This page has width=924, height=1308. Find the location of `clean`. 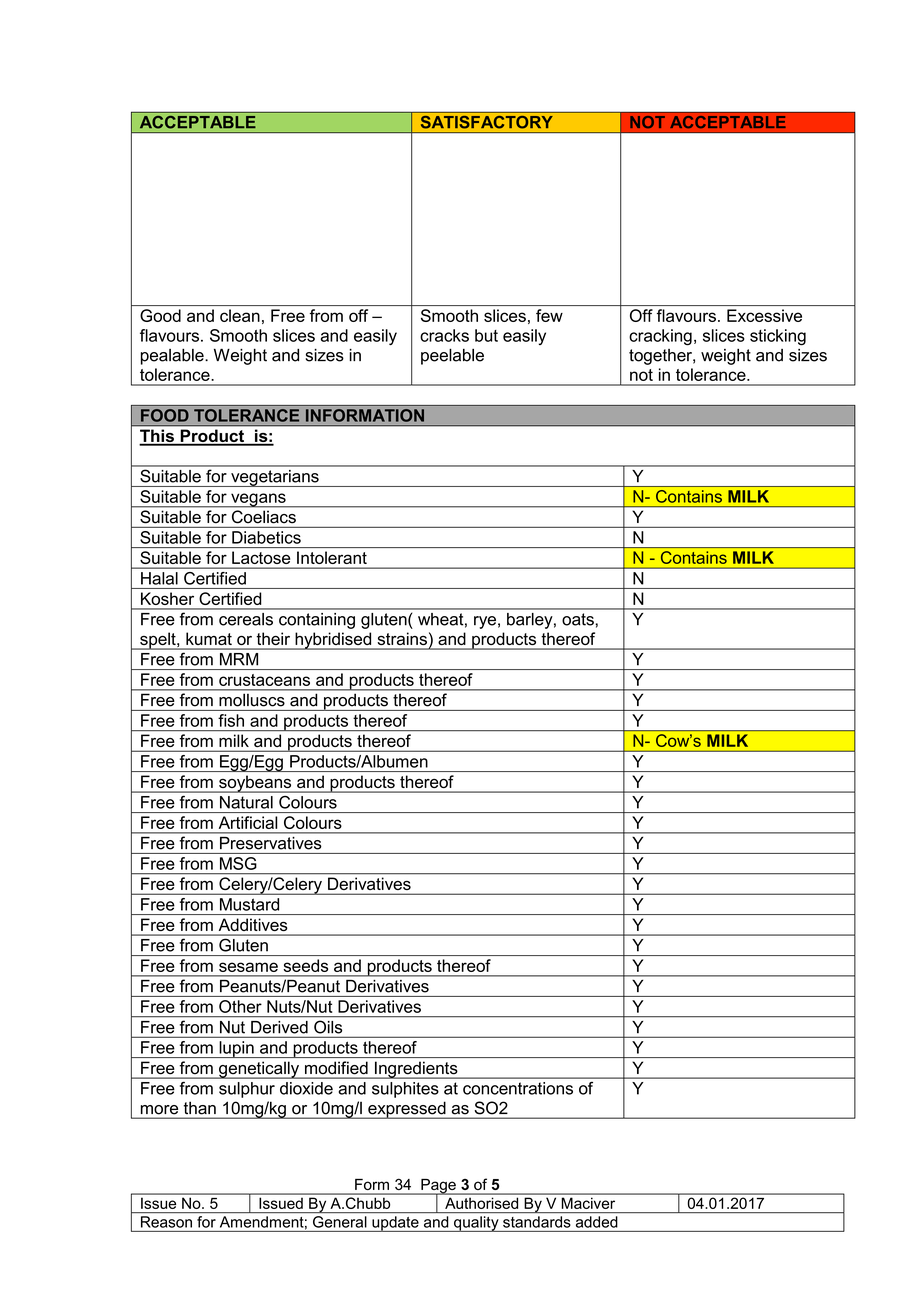

clean is located at coordinates (240, 315).
